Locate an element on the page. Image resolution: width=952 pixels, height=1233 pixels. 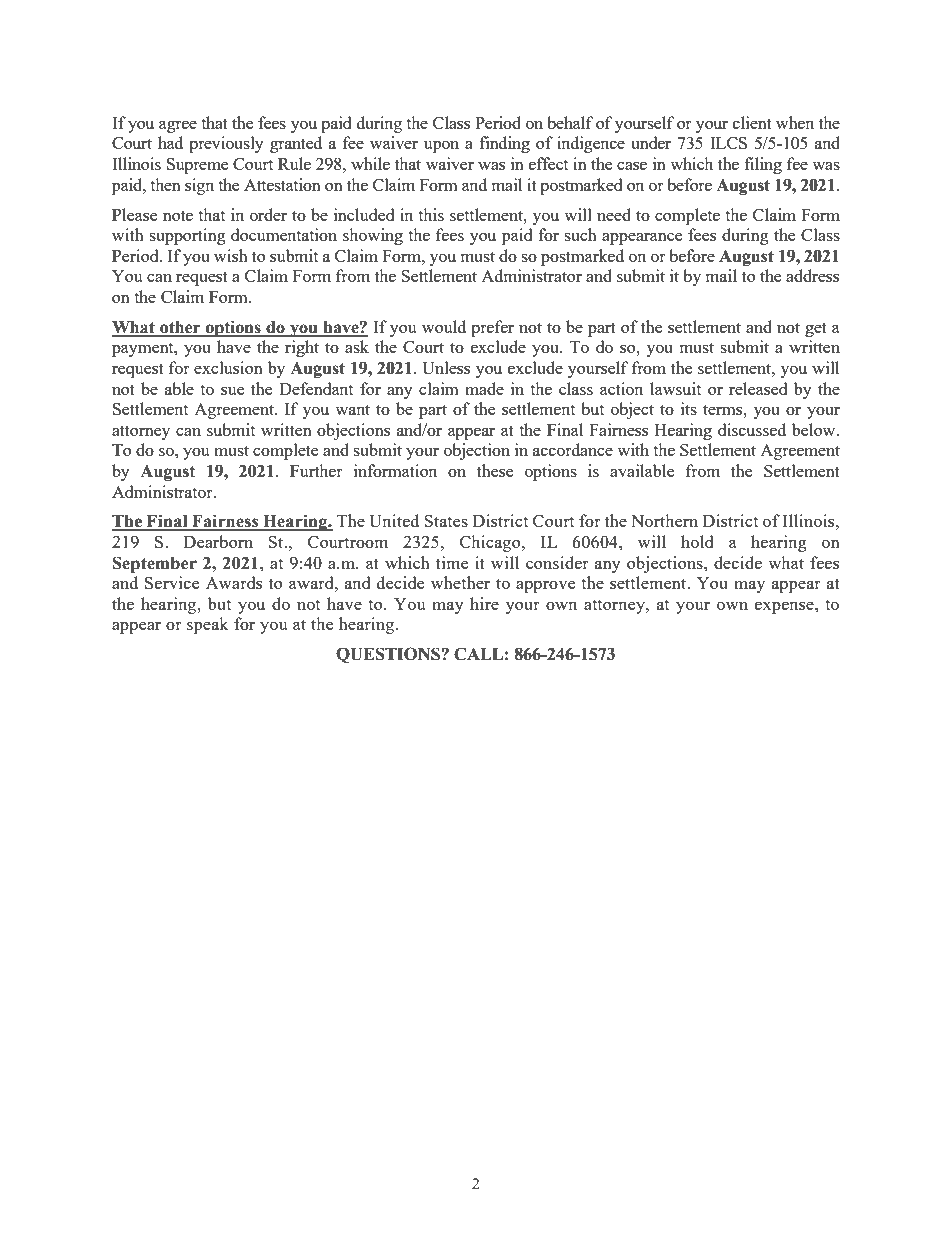
other is located at coordinates (180, 328).
